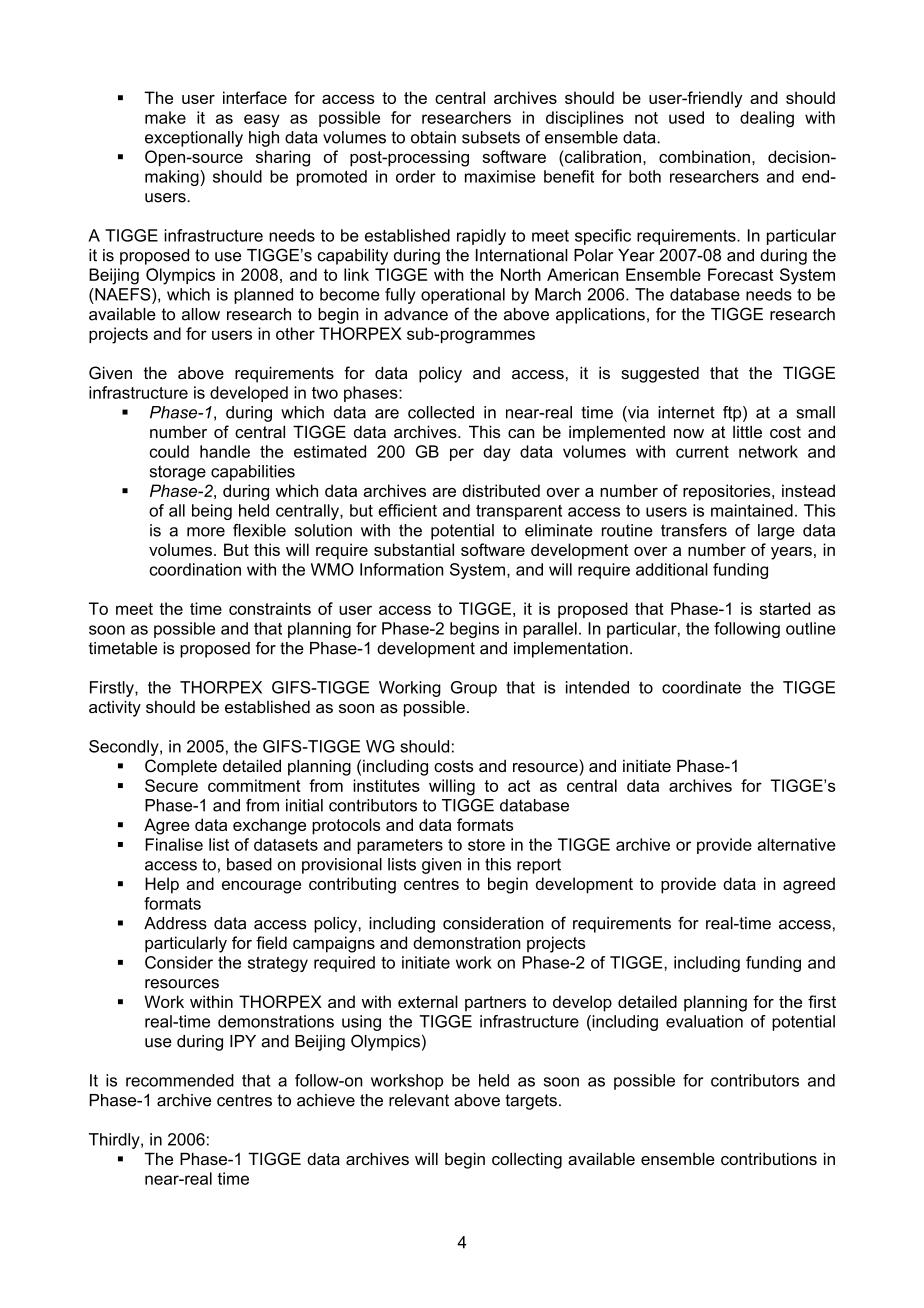  Describe the element at coordinates (767, 119) in the image. I see `dealing` at that location.
